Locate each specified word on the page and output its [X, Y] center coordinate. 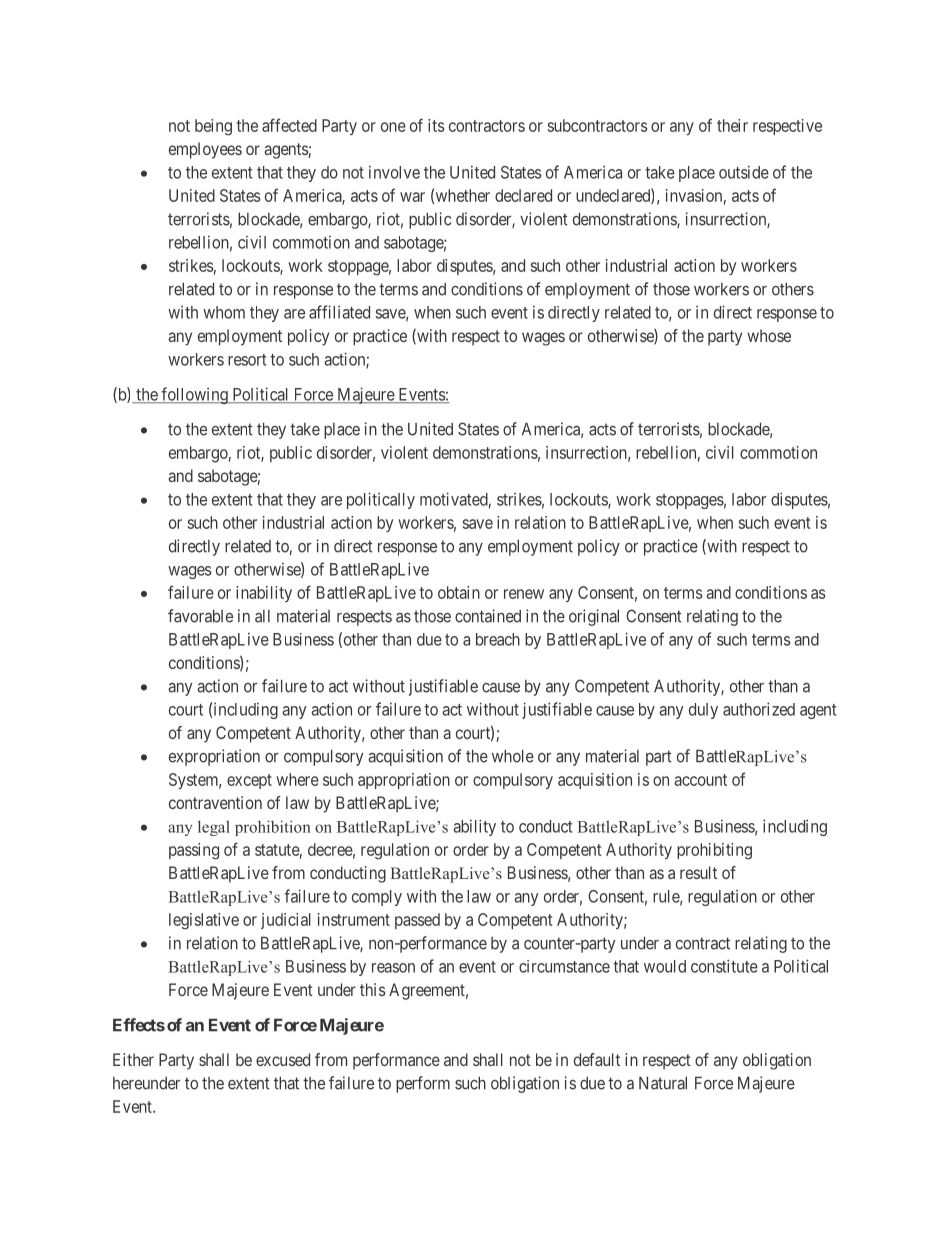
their [732, 125]
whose [769, 335]
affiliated [339, 312]
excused [283, 1059]
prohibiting [714, 851]
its [436, 125]
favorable [200, 616]
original [594, 617]
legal [214, 828]
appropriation [404, 781]
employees [205, 150]
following [194, 395]
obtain [459, 592]
